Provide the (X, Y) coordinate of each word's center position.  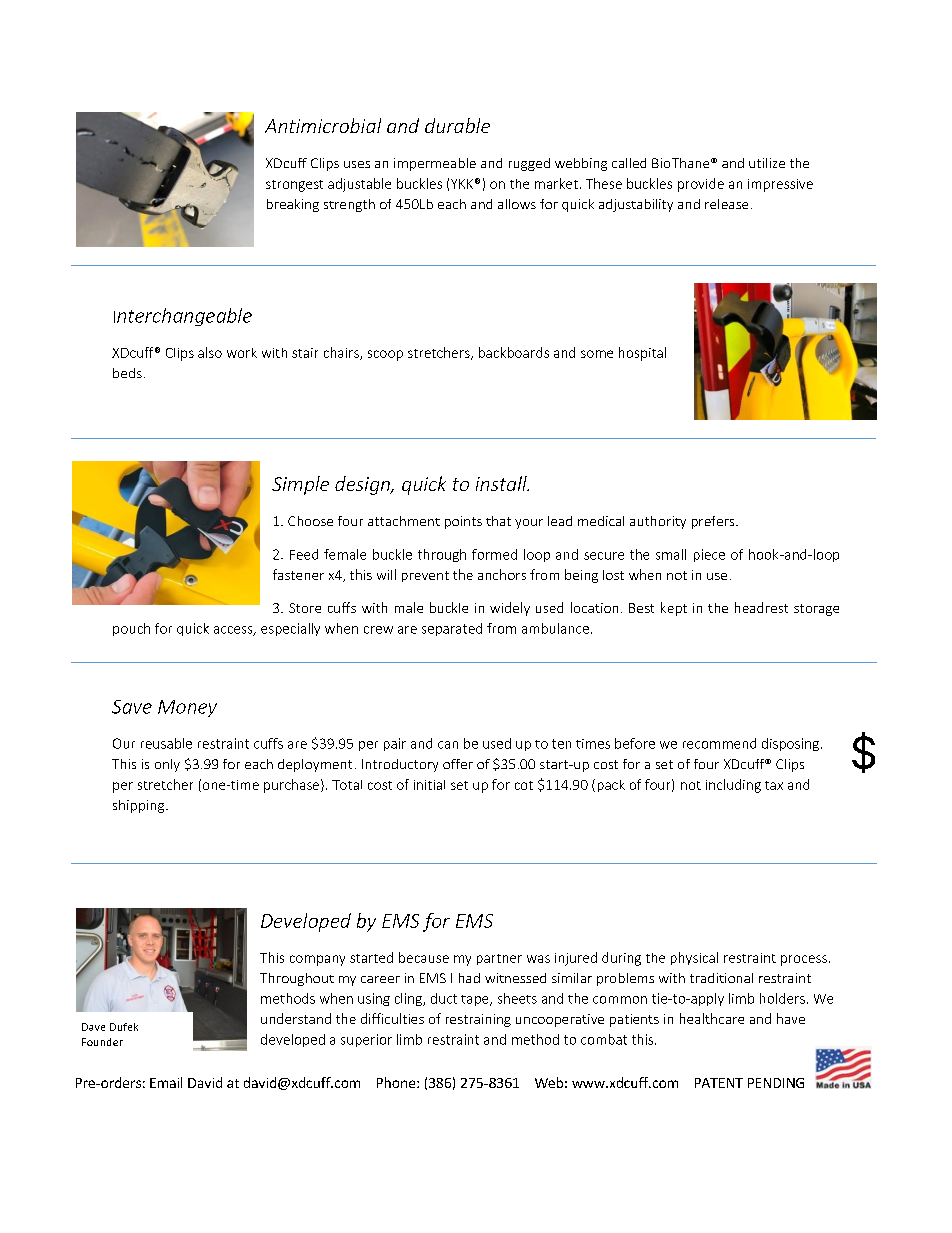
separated (452, 629)
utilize (767, 163)
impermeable (435, 164)
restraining (478, 1020)
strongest (294, 186)
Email (166, 1082)
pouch (131, 629)
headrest (761, 607)
